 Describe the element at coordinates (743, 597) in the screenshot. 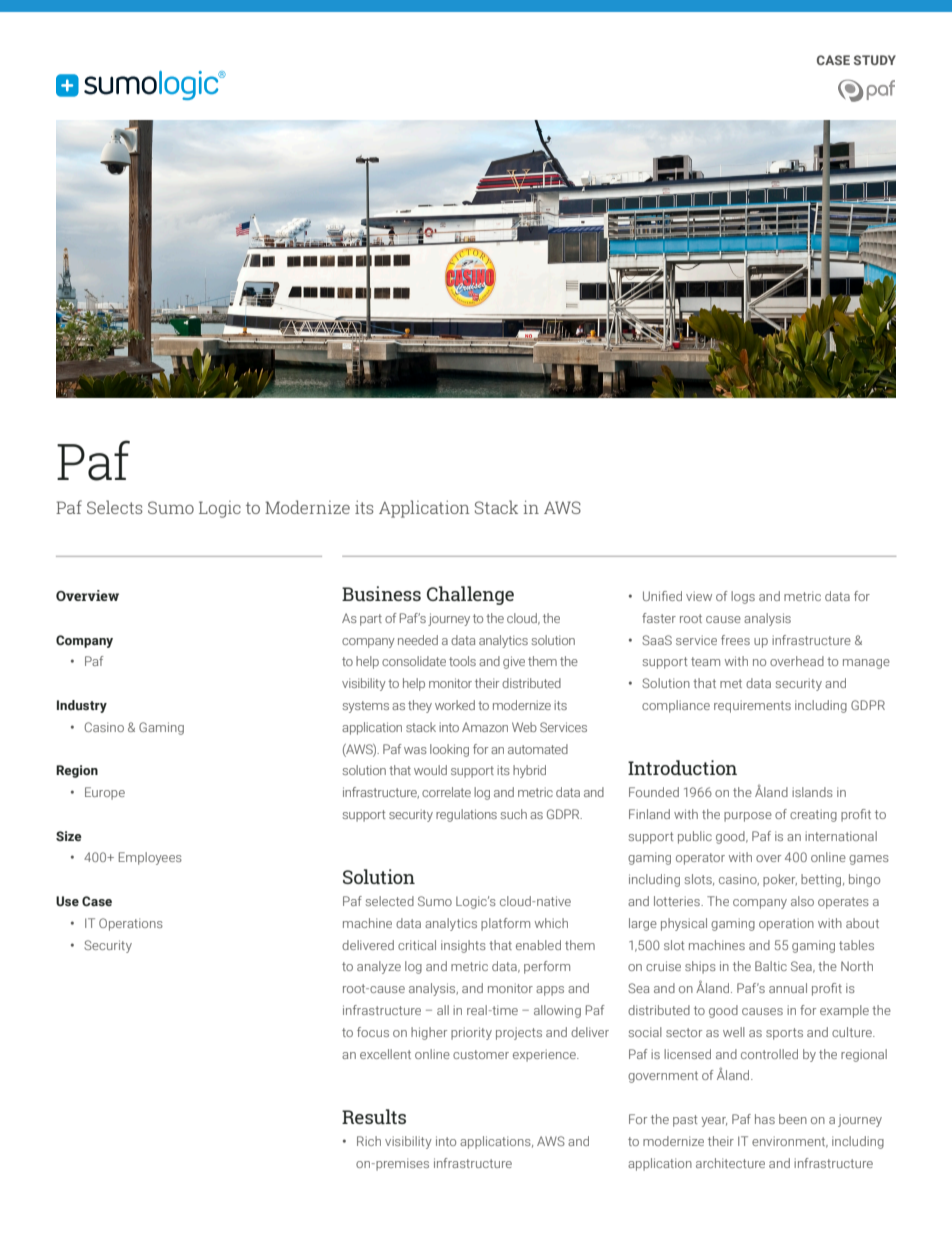

I see `logs` at that location.
